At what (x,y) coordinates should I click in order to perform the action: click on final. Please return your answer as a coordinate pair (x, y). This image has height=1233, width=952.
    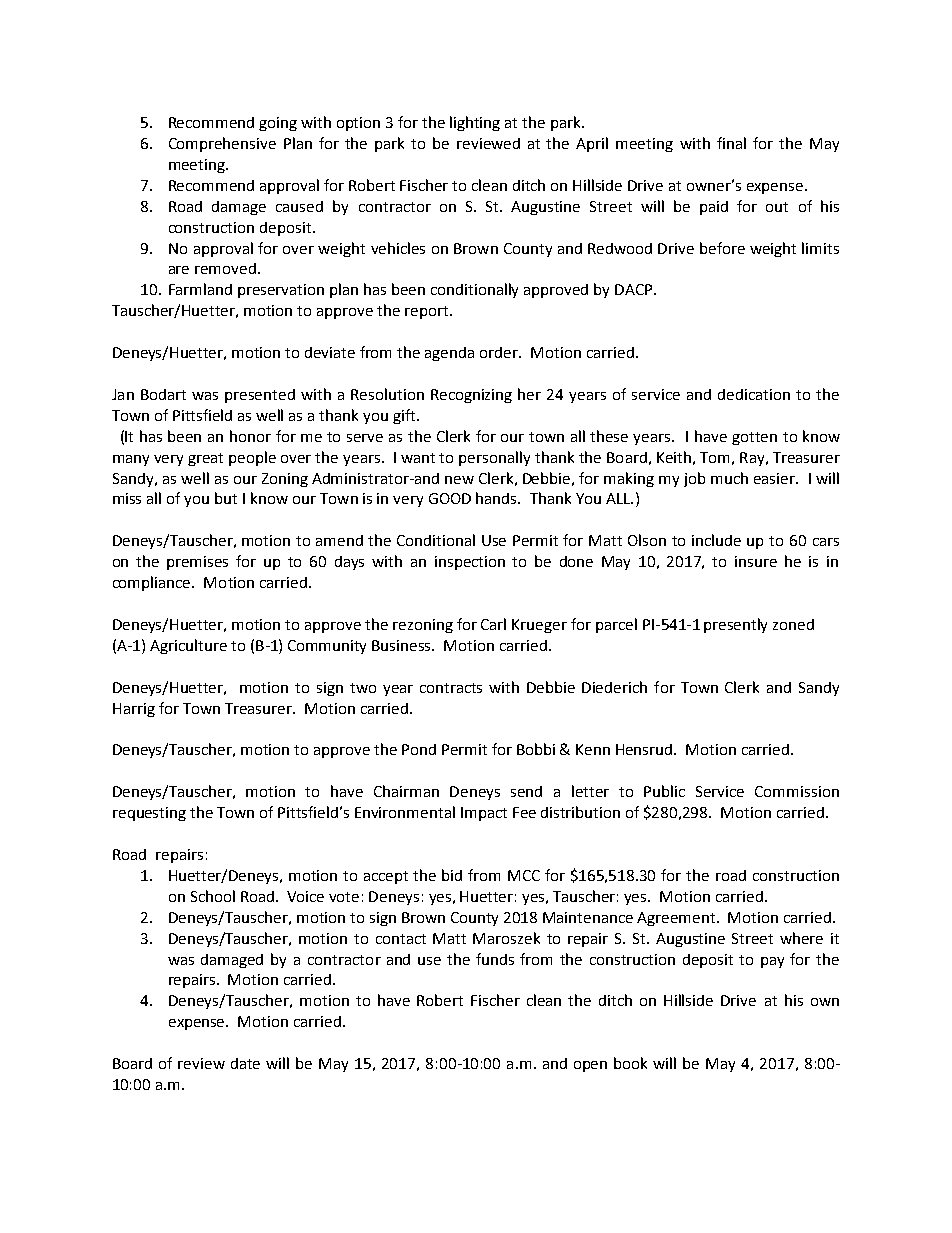
    Looking at the image, I should click on (731, 143).
